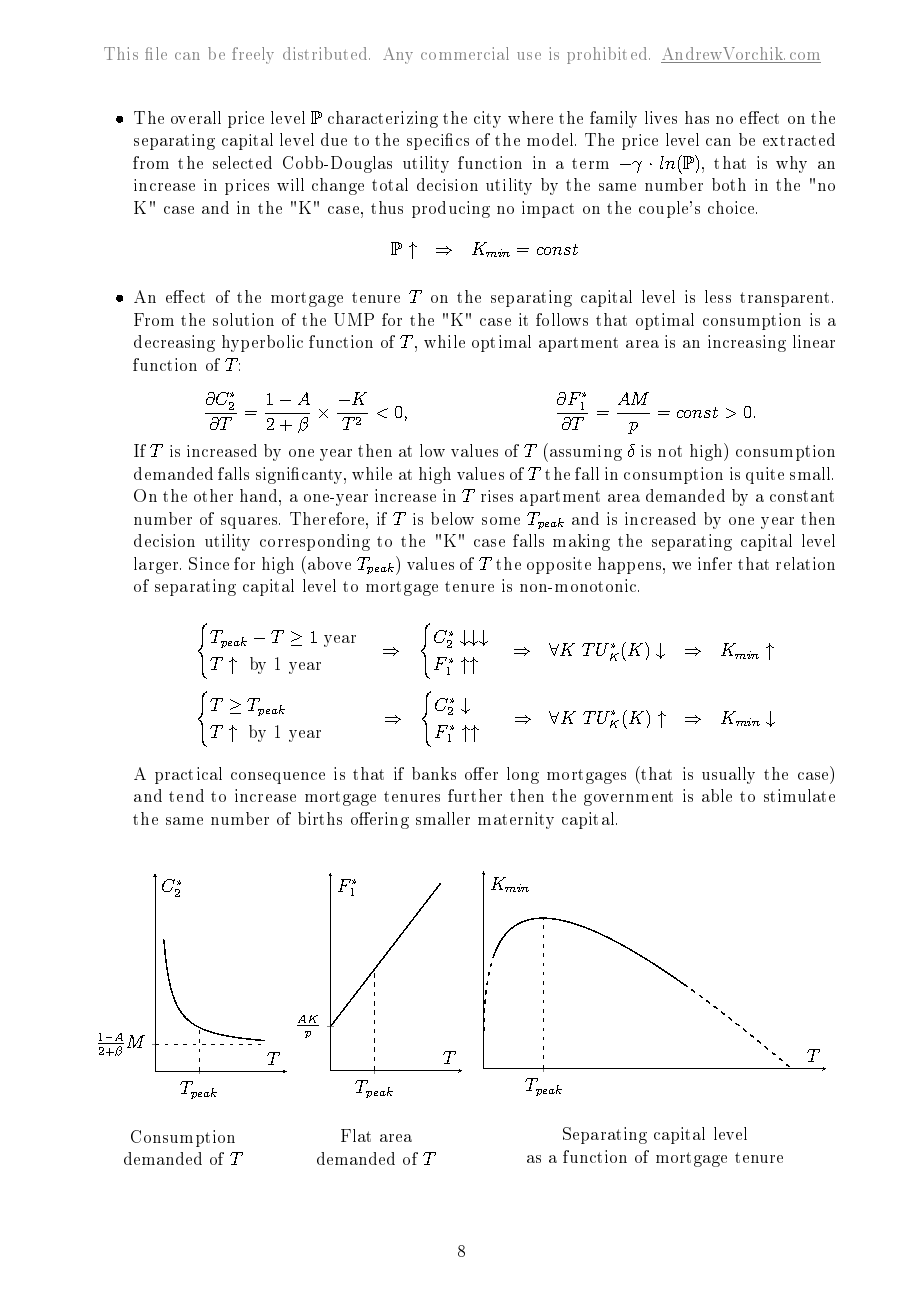 The image size is (924, 1308). I want to click on infer, so click(715, 563).
